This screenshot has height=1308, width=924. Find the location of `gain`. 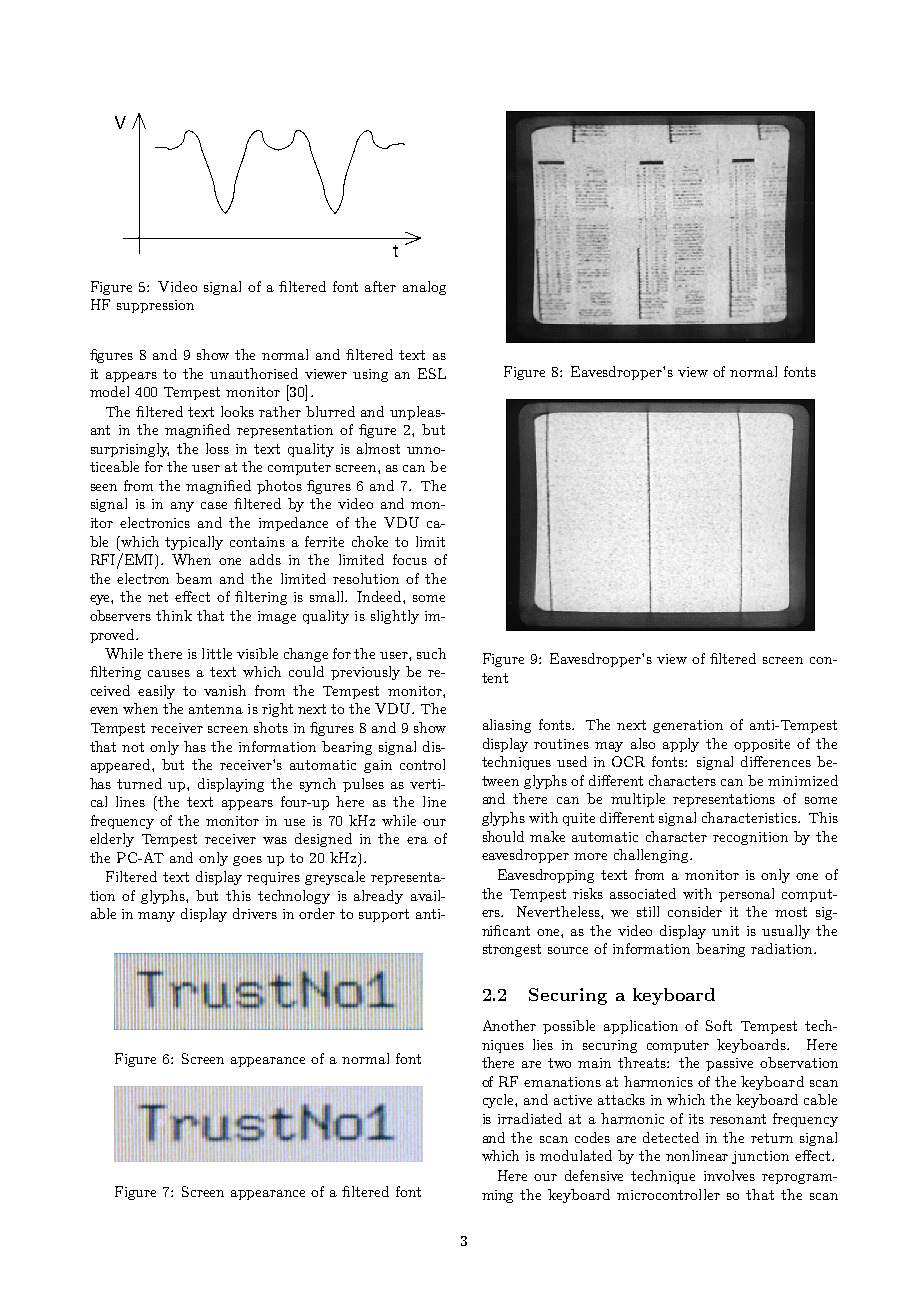

gain is located at coordinates (378, 766).
